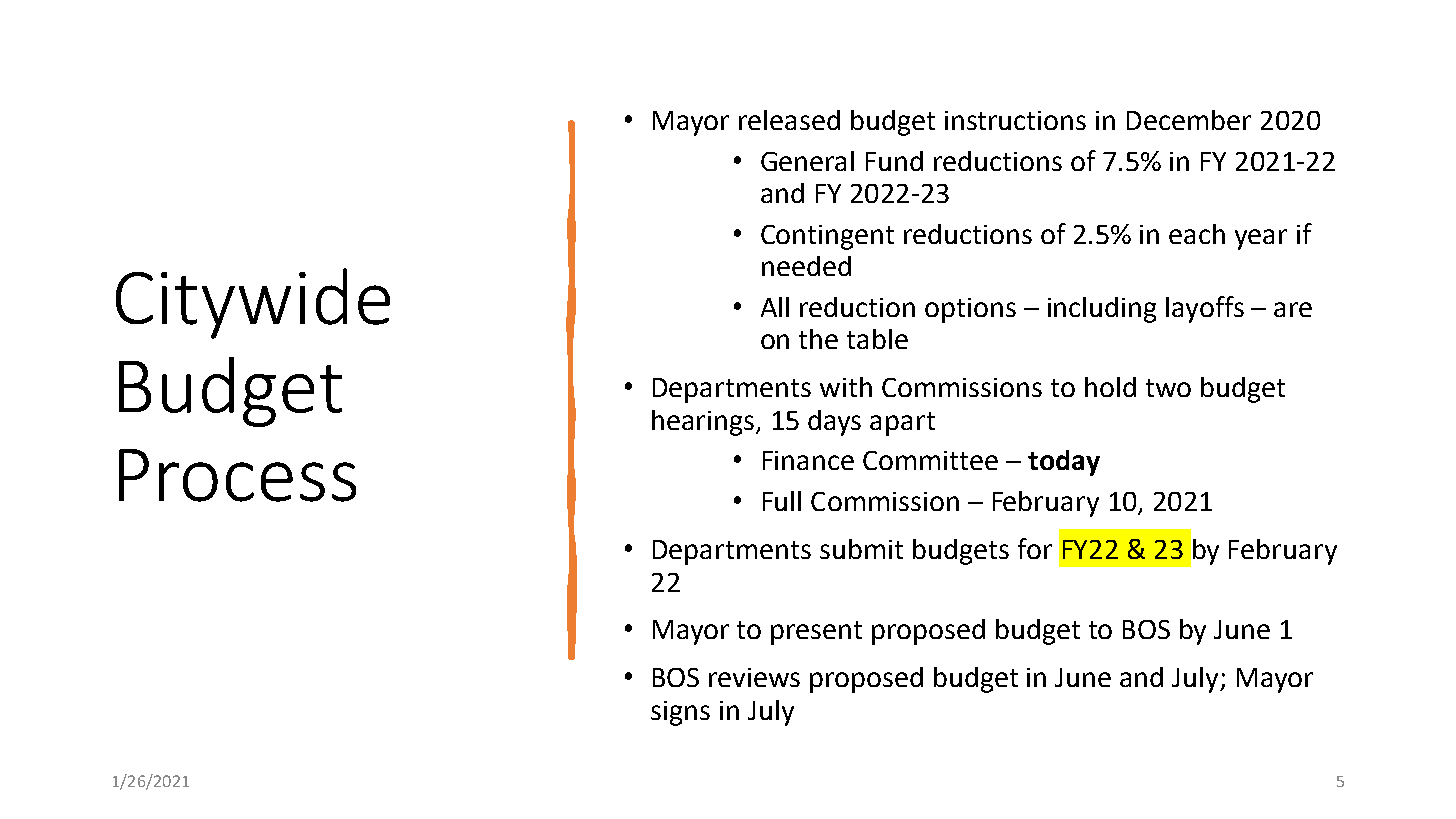 Image resolution: width=1456 pixels, height=819 pixels. I want to click on Full, so click(782, 501).
